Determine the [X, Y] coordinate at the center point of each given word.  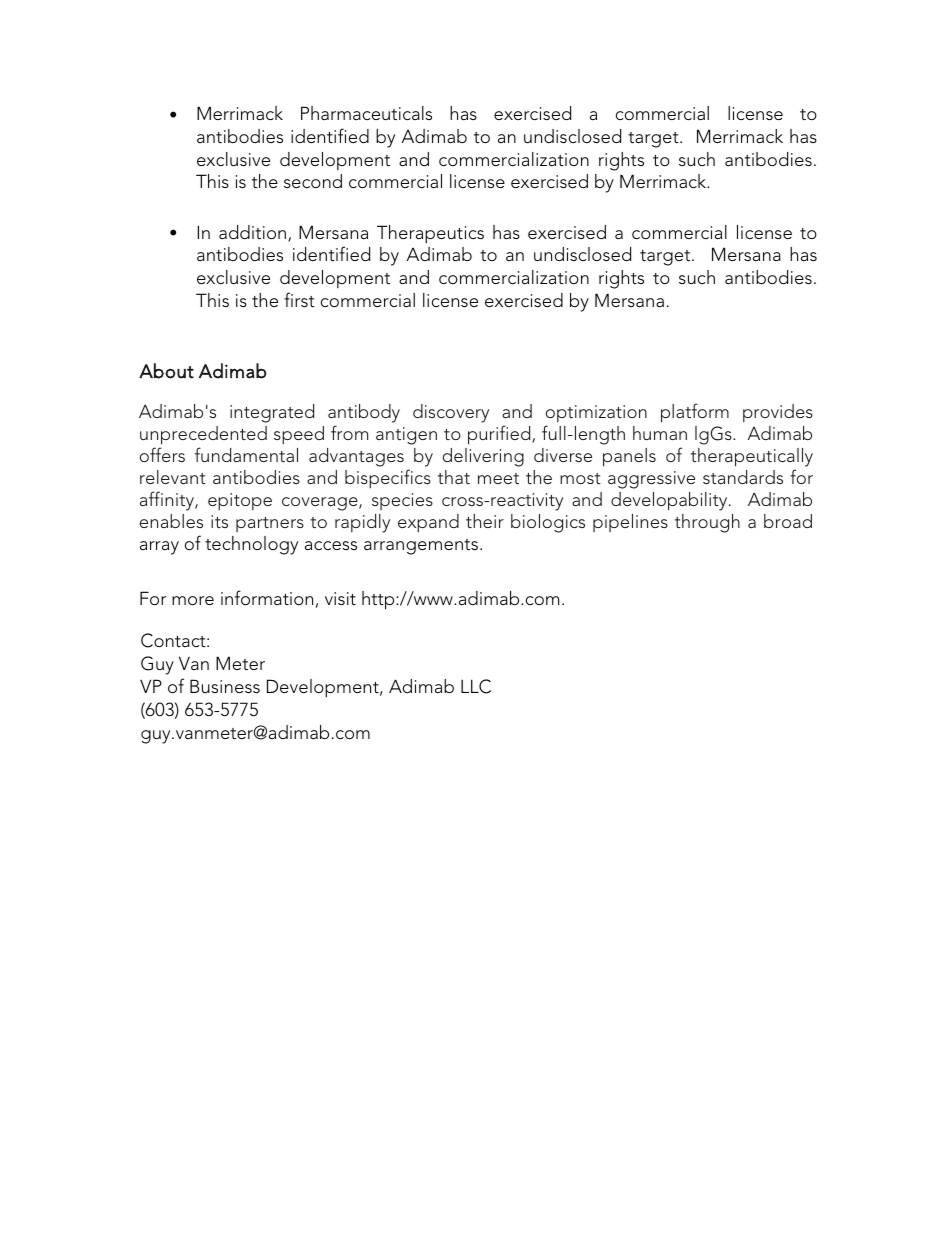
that [454, 477]
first [299, 300]
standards [743, 477]
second [313, 181]
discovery [451, 413]
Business [225, 686]
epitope [240, 502]
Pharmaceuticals [366, 113]
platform [695, 413]
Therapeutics [430, 234]
